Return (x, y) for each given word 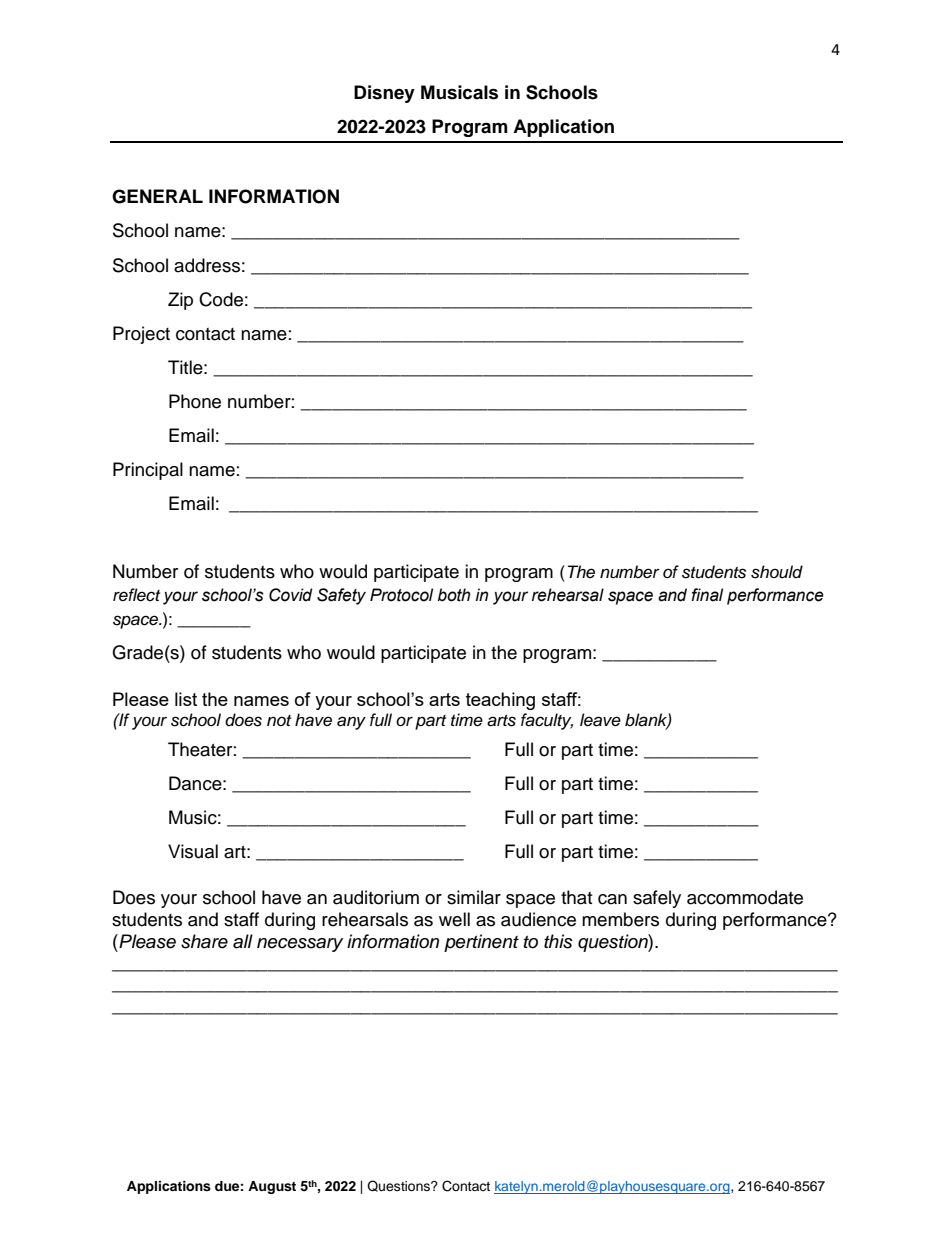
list (186, 699)
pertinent (481, 943)
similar (474, 897)
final (707, 595)
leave (600, 720)
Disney (384, 94)
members (620, 919)
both (454, 595)
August (272, 1187)
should (777, 572)
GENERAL (157, 196)
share (204, 941)
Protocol (401, 595)
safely (657, 899)
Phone (195, 401)
